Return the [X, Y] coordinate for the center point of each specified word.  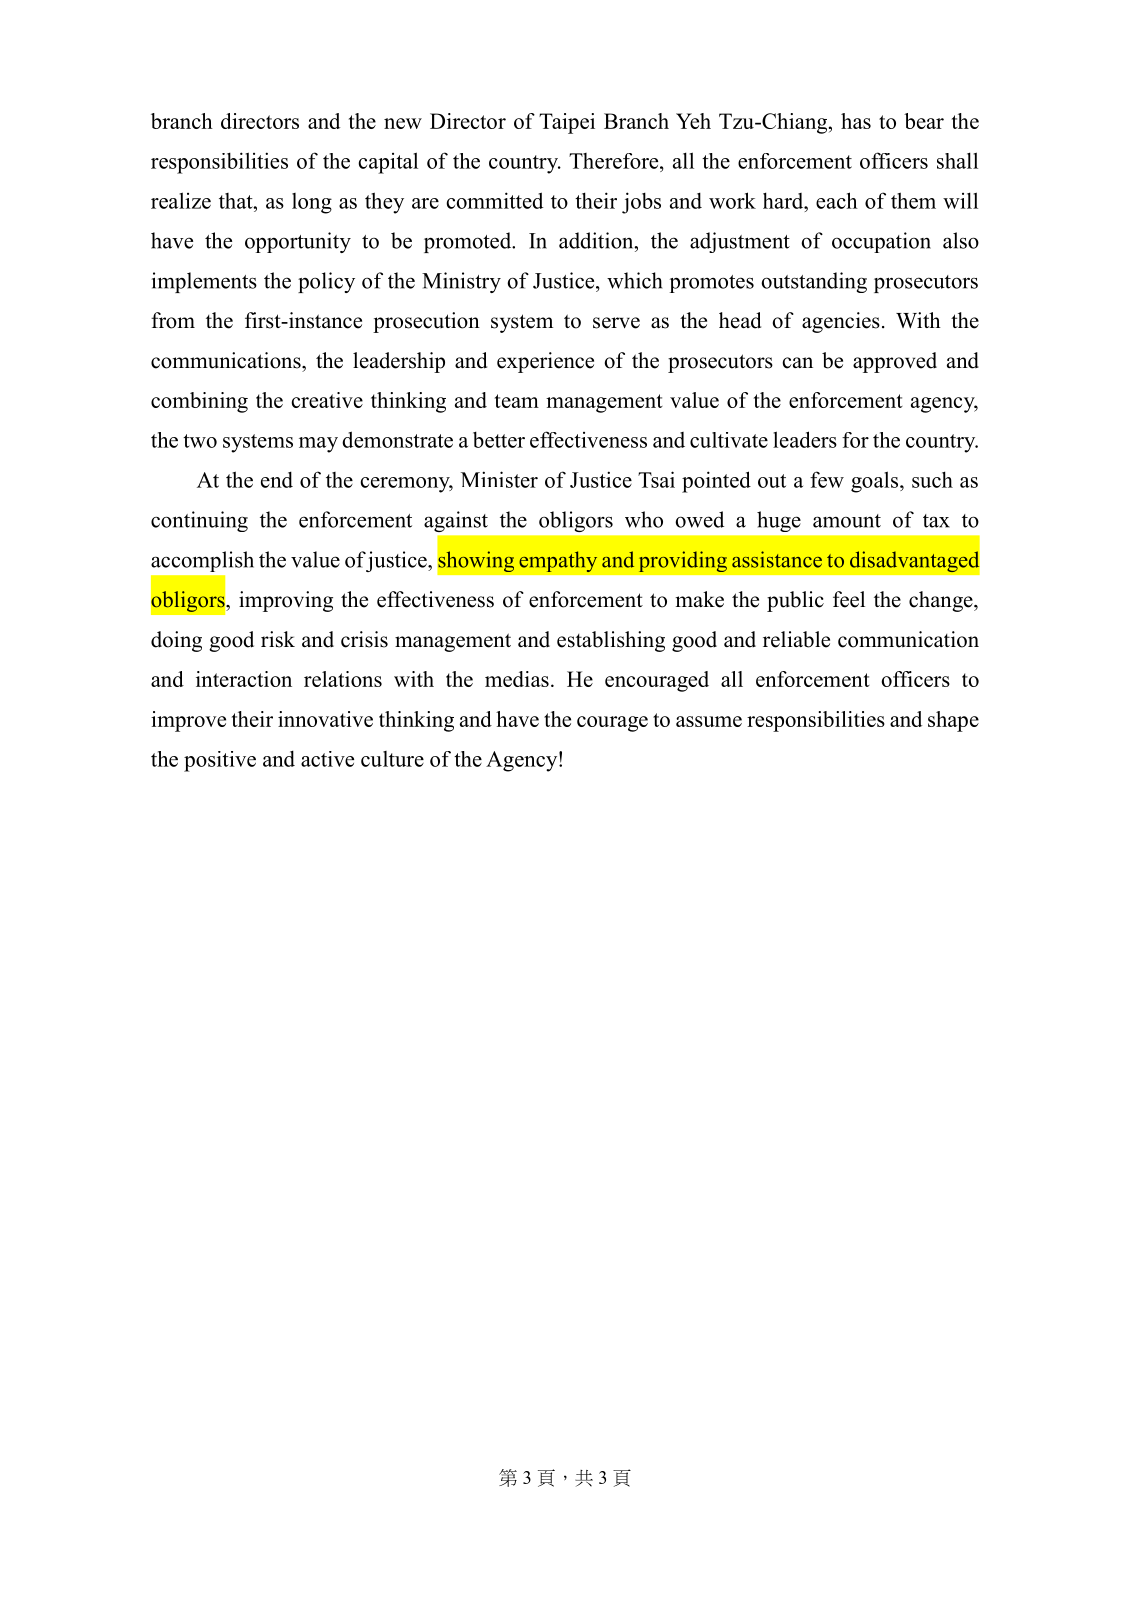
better [499, 439]
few [827, 479]
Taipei [567, 123]
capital [388, 163]
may [318, 445]
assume [709, 721]
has [856, 121]
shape [953, 721]
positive [220, 761]
